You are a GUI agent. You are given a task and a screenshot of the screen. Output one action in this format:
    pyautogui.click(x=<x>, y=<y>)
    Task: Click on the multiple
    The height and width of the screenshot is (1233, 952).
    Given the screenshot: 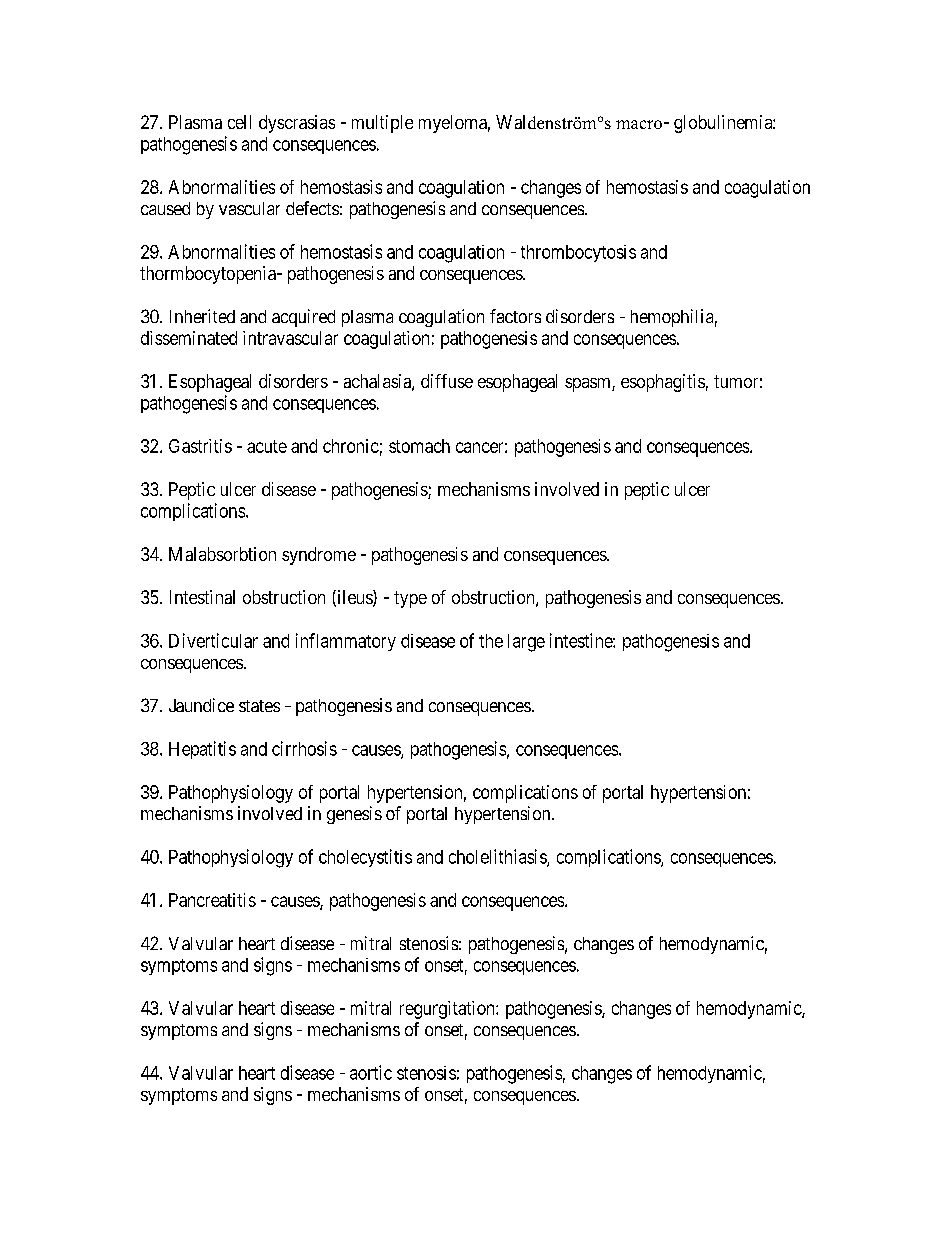 What is the action you would take?
    pyautogui.click(x=382, y=124)
